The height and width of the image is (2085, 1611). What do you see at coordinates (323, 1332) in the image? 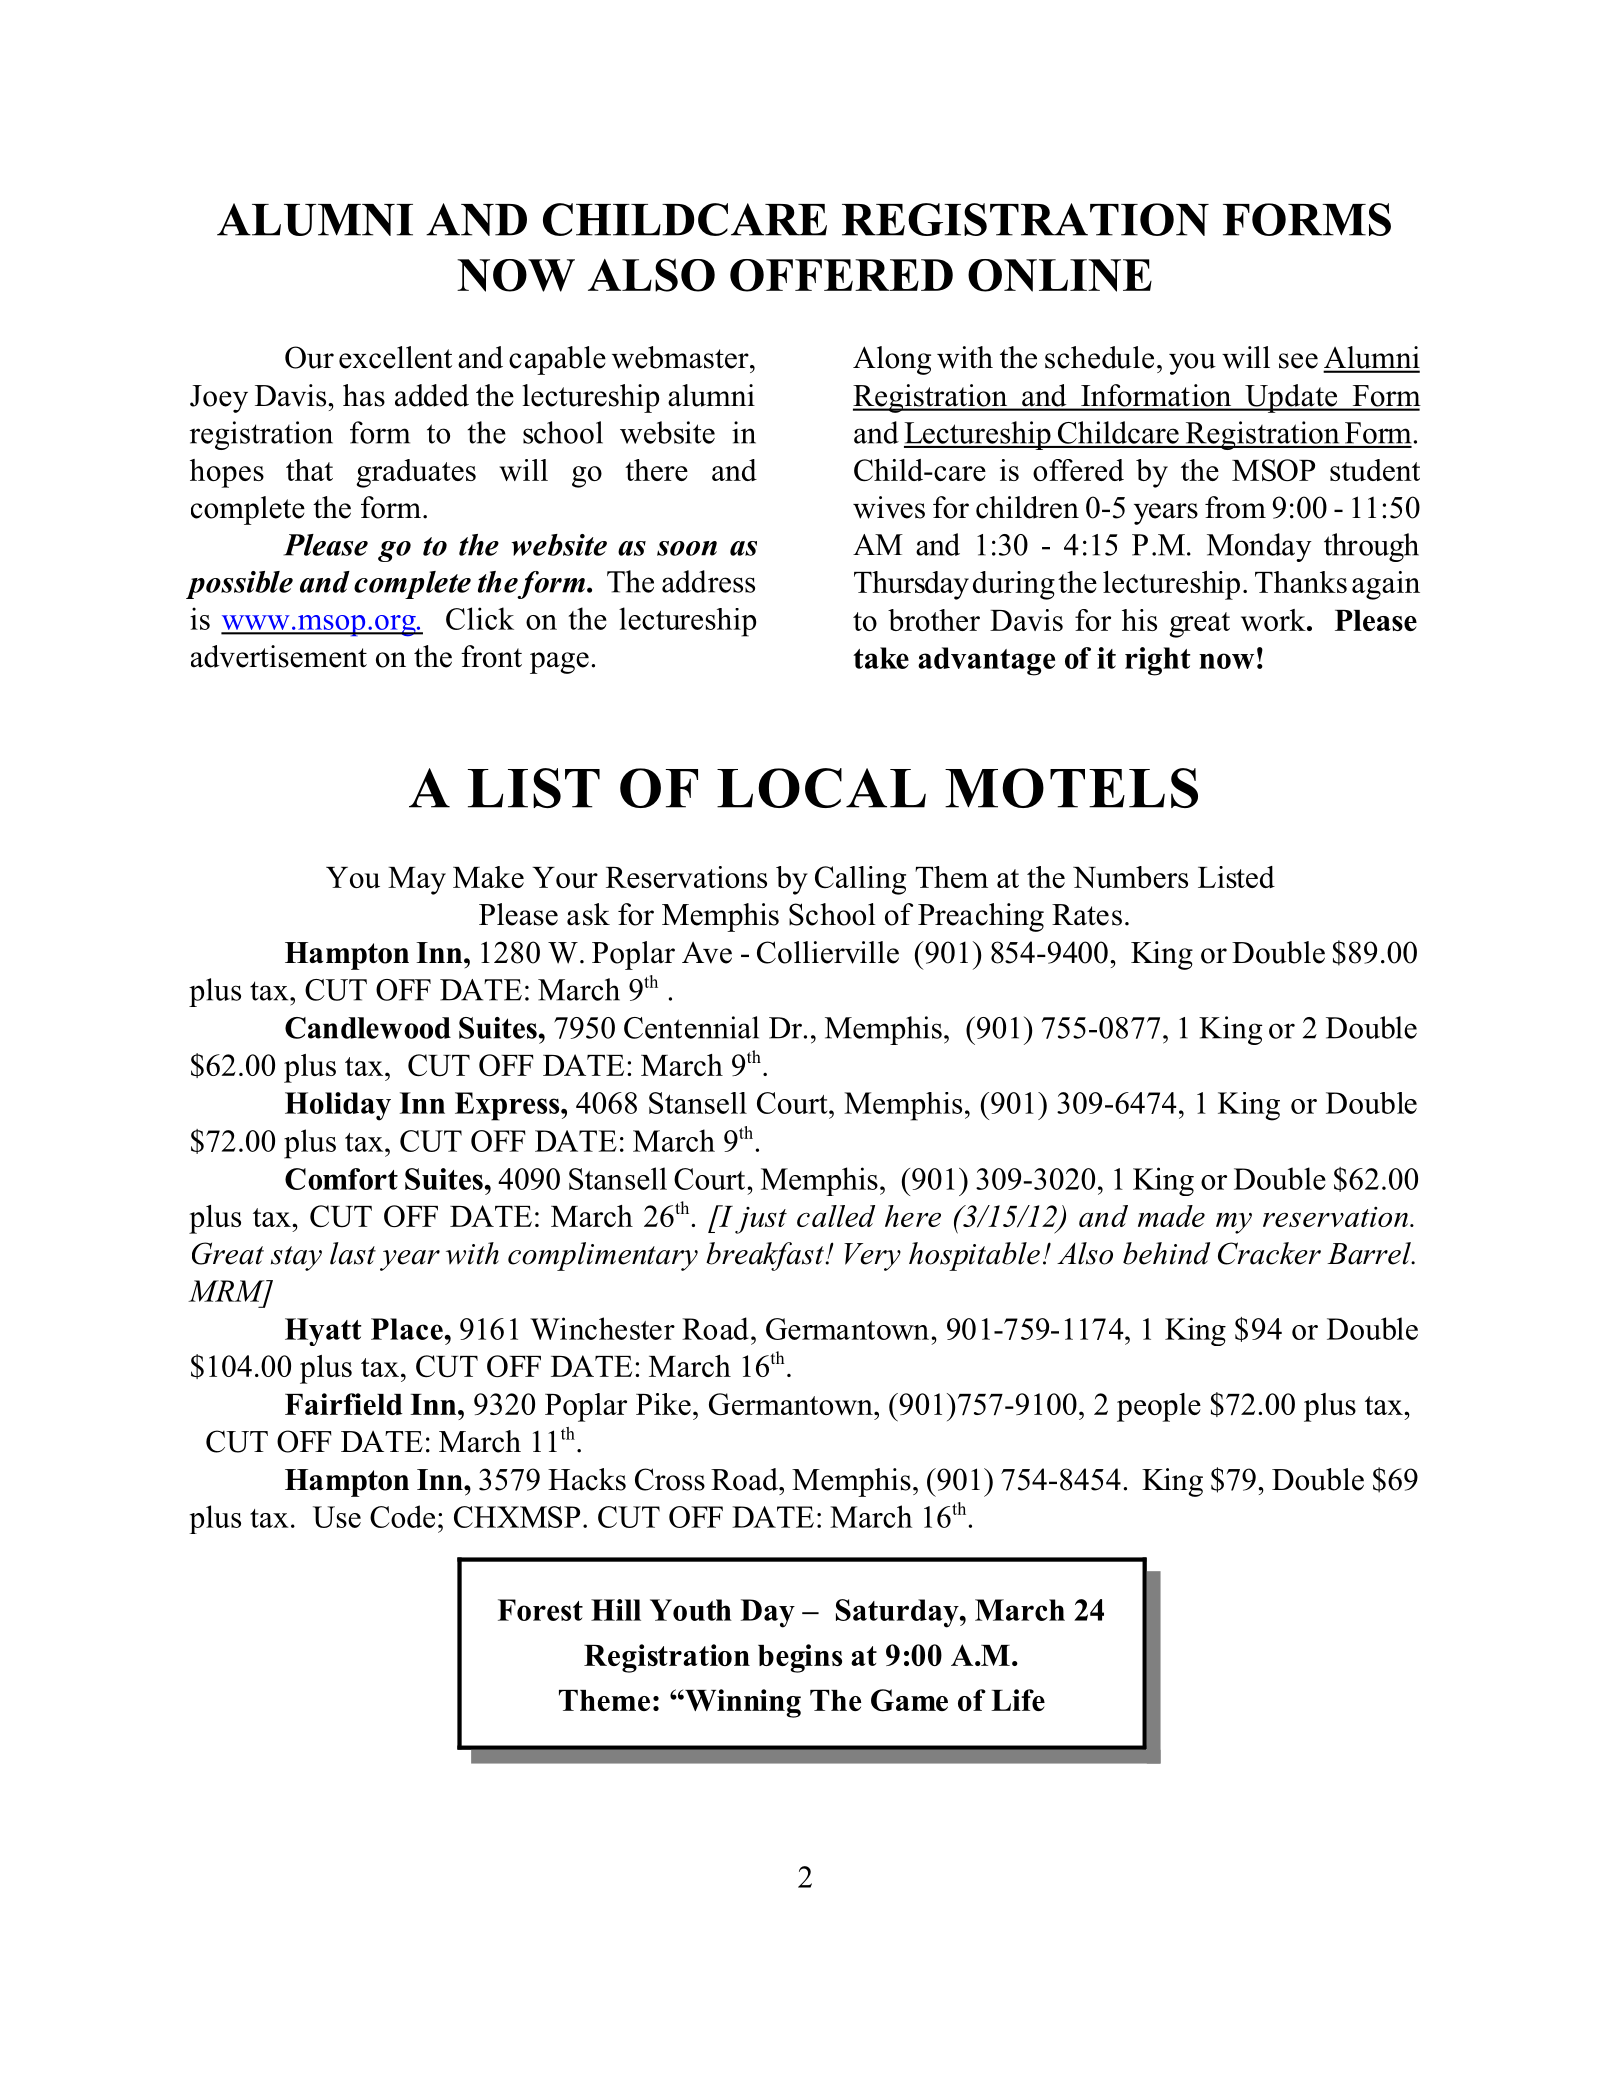
I see `Hyatt` at bounding box center [323, 1332].
